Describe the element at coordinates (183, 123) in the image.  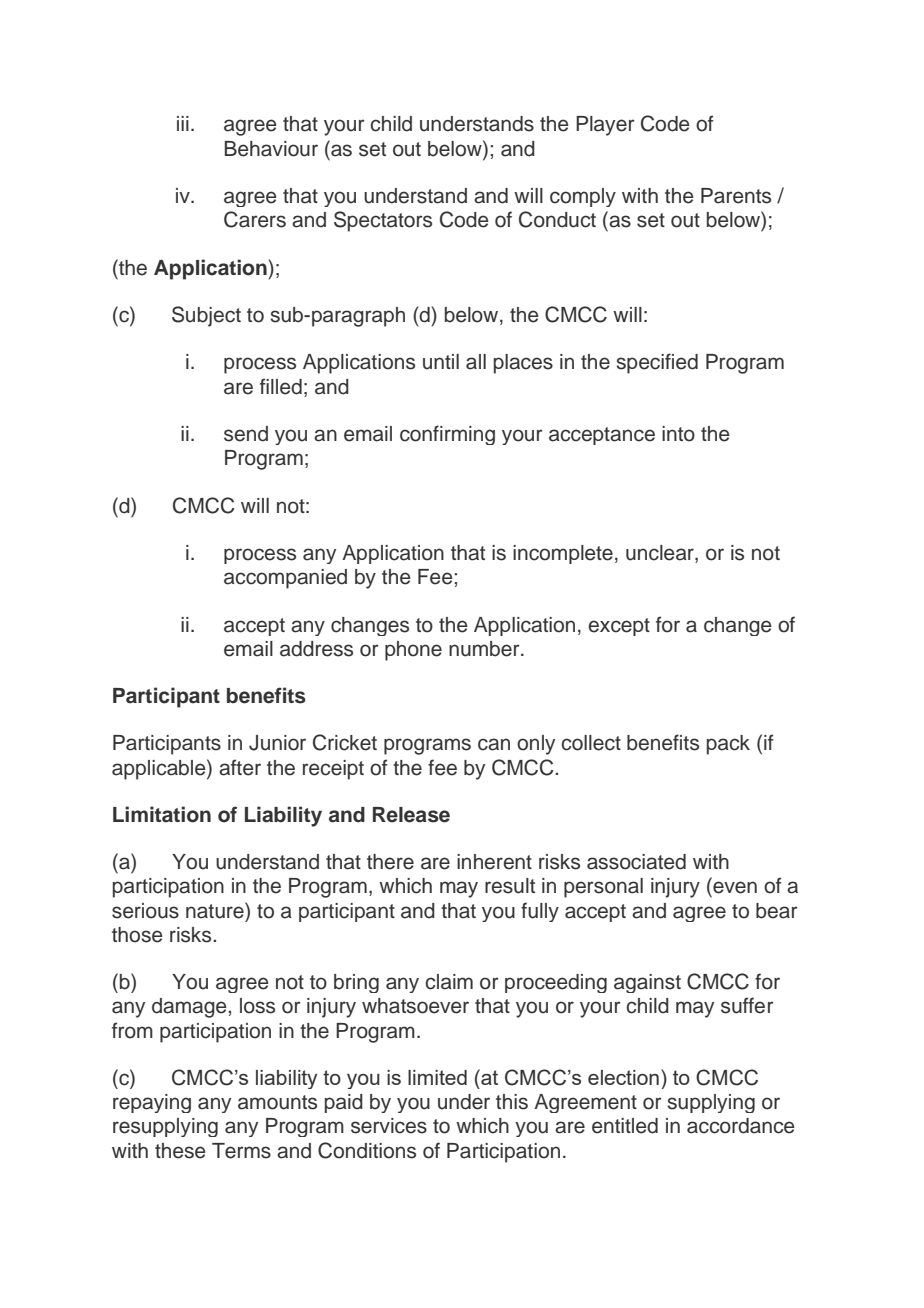
I see `iii` at that location.
